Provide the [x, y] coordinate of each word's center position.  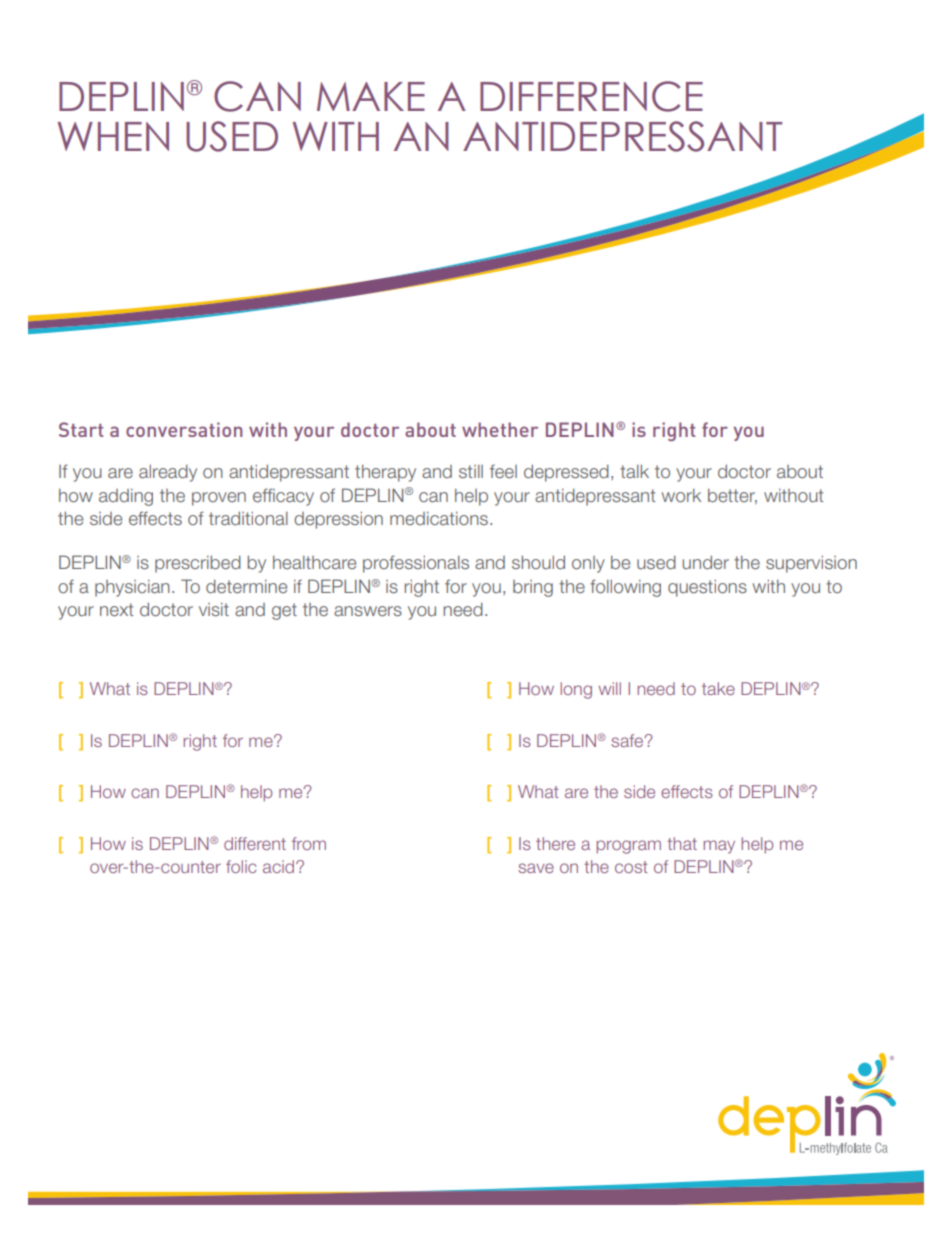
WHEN [113, 136]
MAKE [371, 96]
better [732, 496]
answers [368, 611]
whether [500, 429]
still [471, 471]
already [168, 473]
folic [241, 866]
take [718, 688]
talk [634, 471]
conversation [184, 429]
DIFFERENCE [591, 96]
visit [214, 609]
